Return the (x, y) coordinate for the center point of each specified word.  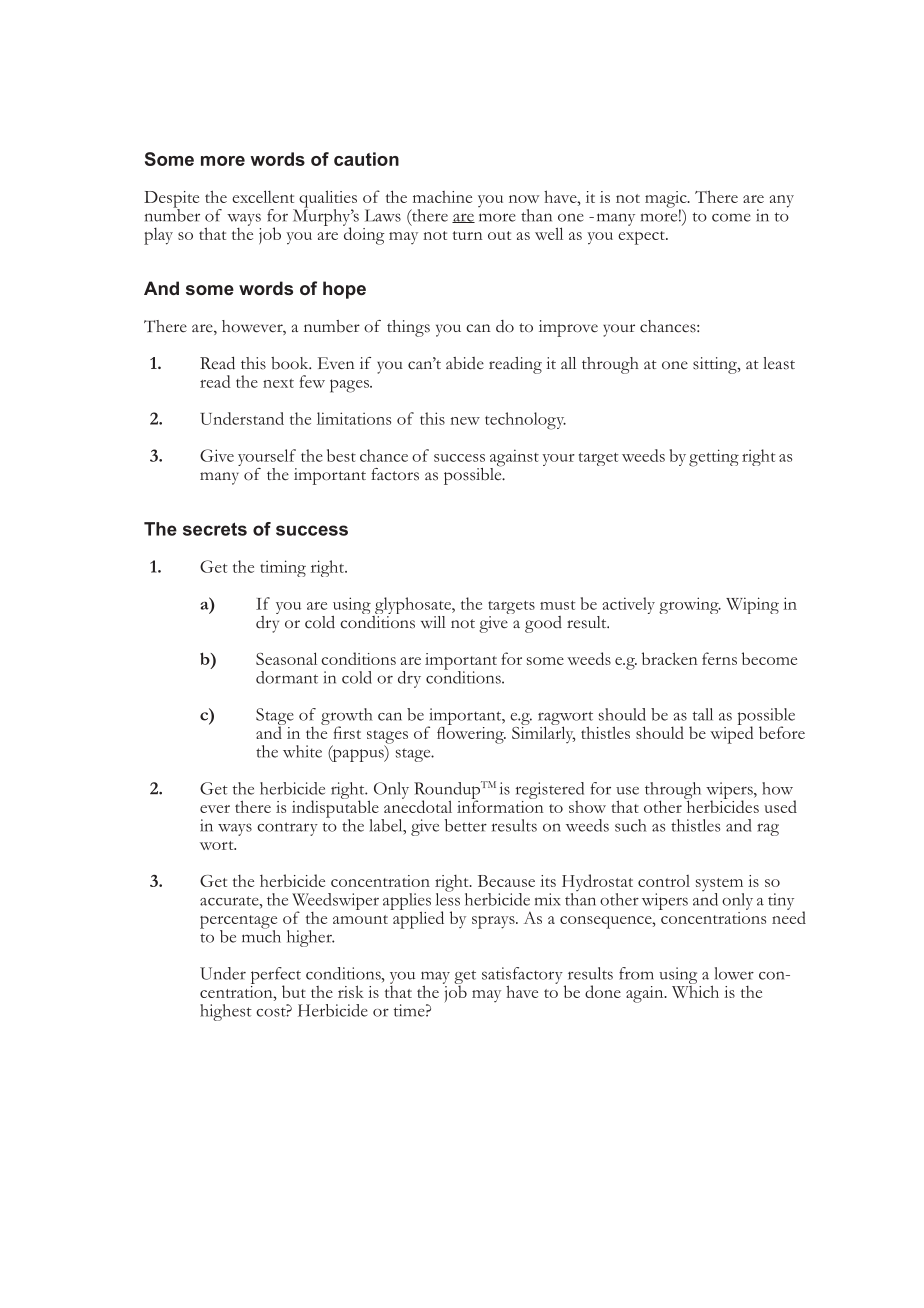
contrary (287, 829)
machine (442, 197)
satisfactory (522, 976)
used (780, 806)
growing (690, 605)
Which (695, 990)
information (500, 805)
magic (667, 200)
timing (283, 568)
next (278, 383)
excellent (263, 196)
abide (465, 363)
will (433, 622)
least (779, 363)
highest (226, 1012)
